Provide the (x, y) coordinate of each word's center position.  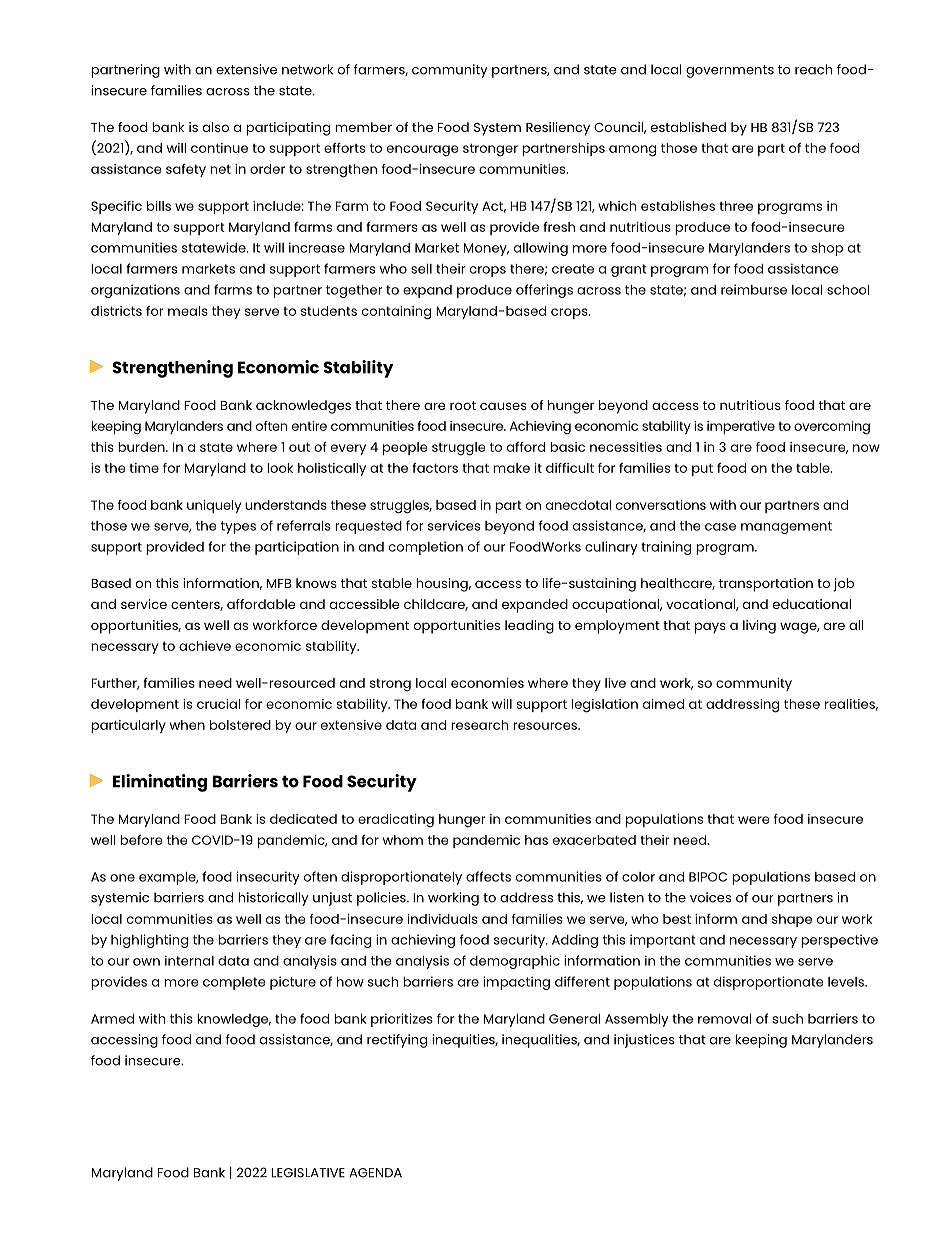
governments (730, 71)
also (216, 127)
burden (142, 447)
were (754, 820)
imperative (741, 427)
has (536, 840)
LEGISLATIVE (308, 1173)
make (511, 468)
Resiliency (558, 129)
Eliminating (160, 783)
